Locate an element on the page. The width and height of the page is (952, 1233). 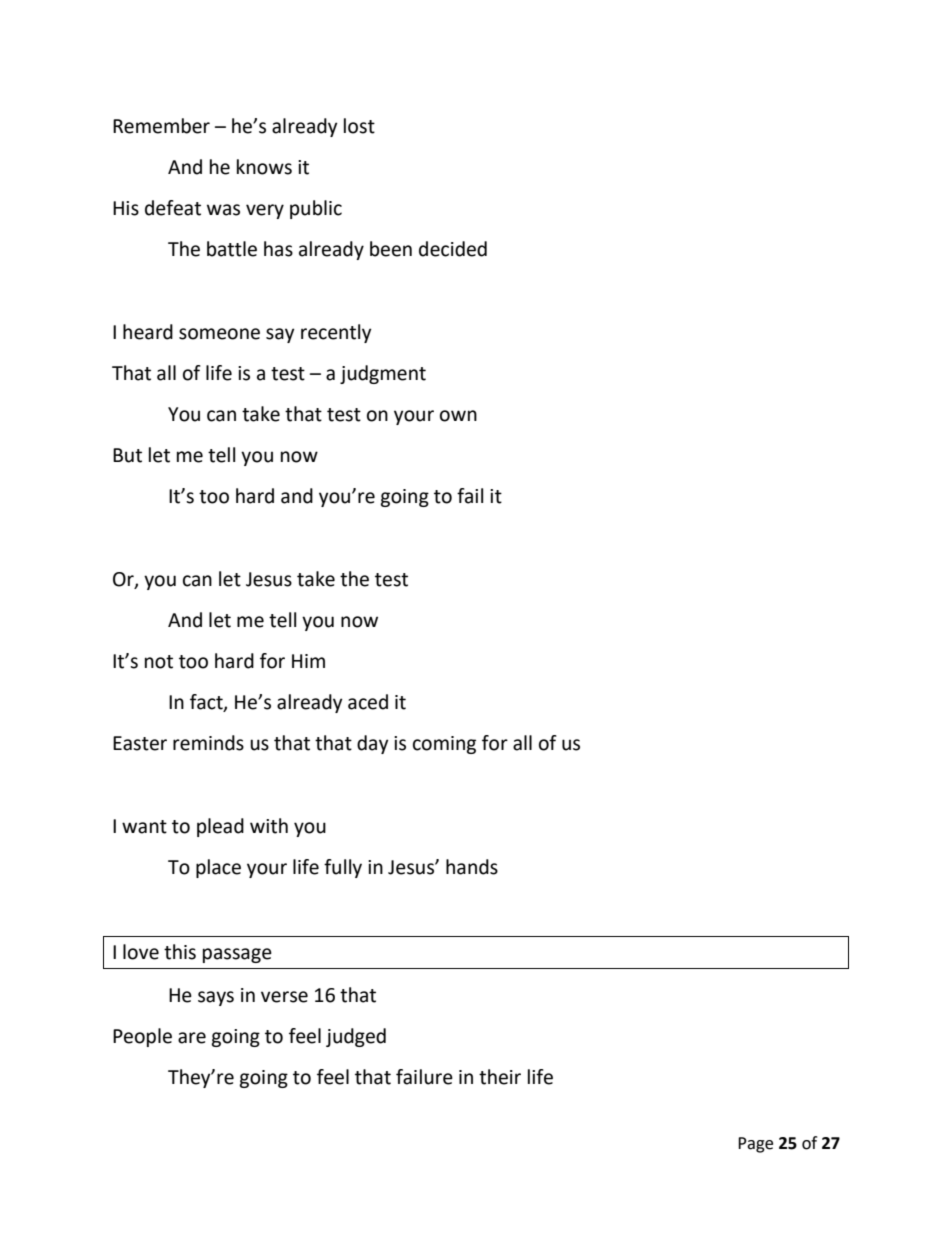
But is located at coordinates (127, 455).
